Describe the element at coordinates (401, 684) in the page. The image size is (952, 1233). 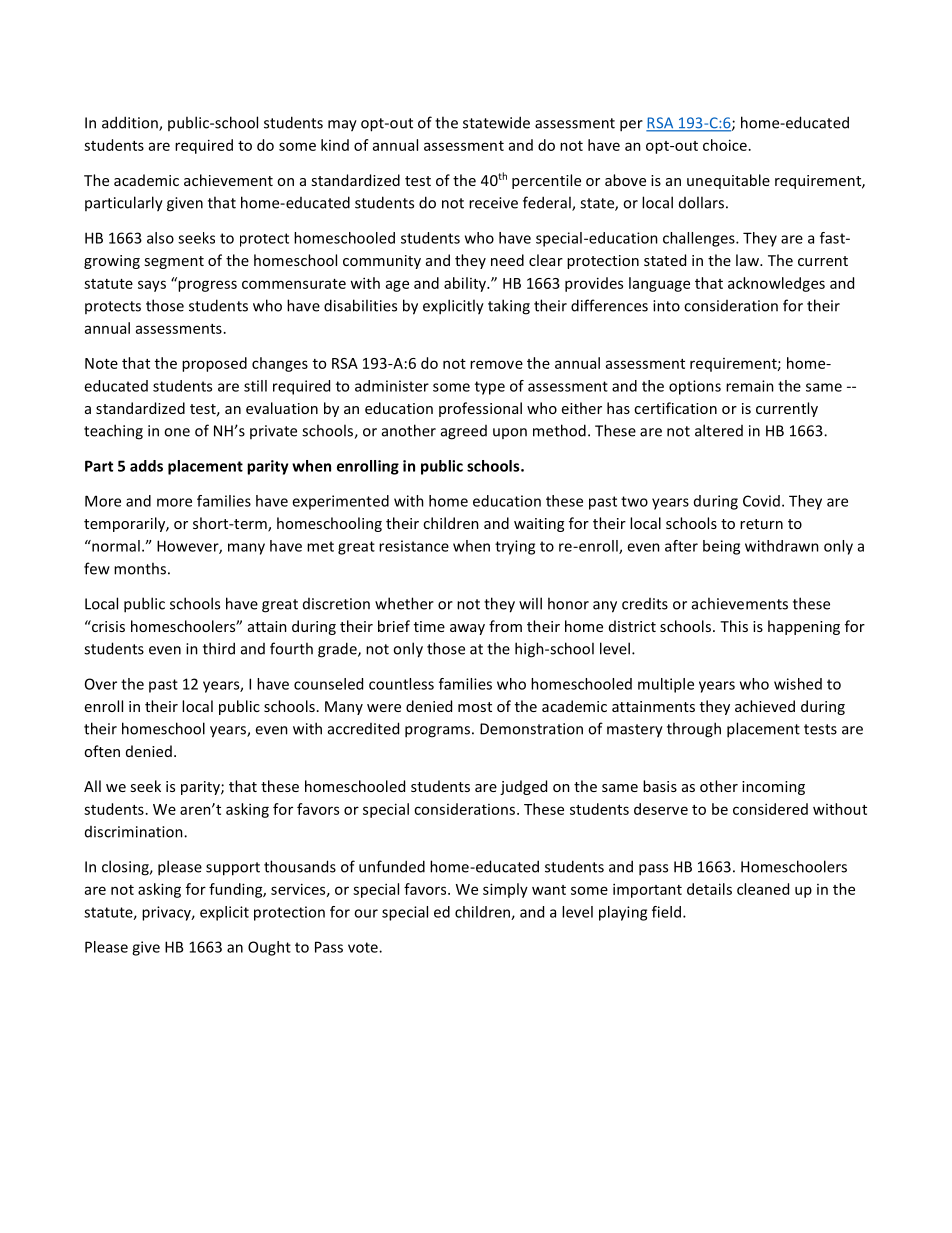
I see `countless` at that location.
